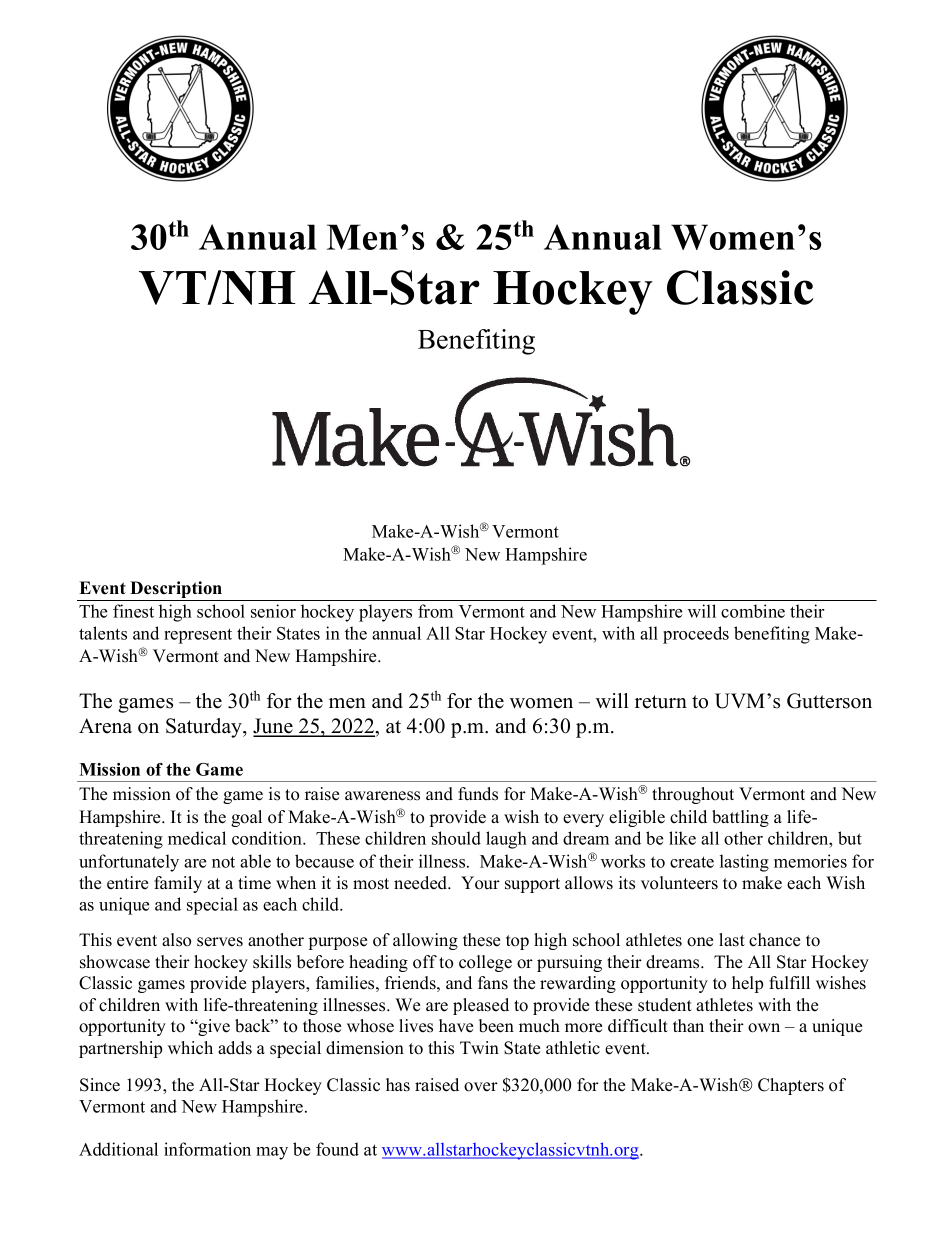 The image size is (952, 1233). I want to click on over, so click(481, 1087).
